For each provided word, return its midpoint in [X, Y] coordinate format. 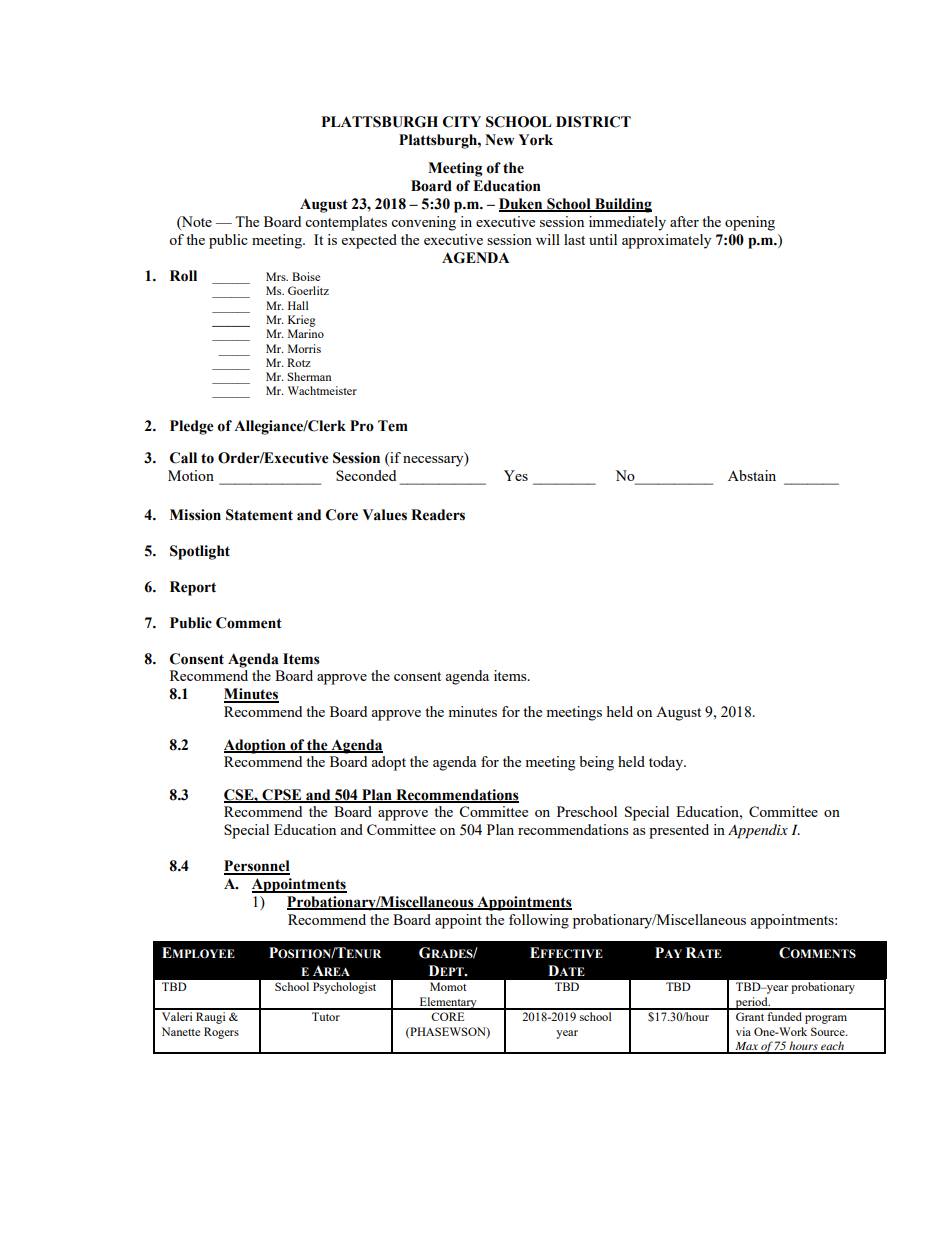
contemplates [346, 223]
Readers [438, 515]
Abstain [752, 475]
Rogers [221, 1033]
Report [193, 588]
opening [750, 223]
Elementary [448, 1003]
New [499, 140]
